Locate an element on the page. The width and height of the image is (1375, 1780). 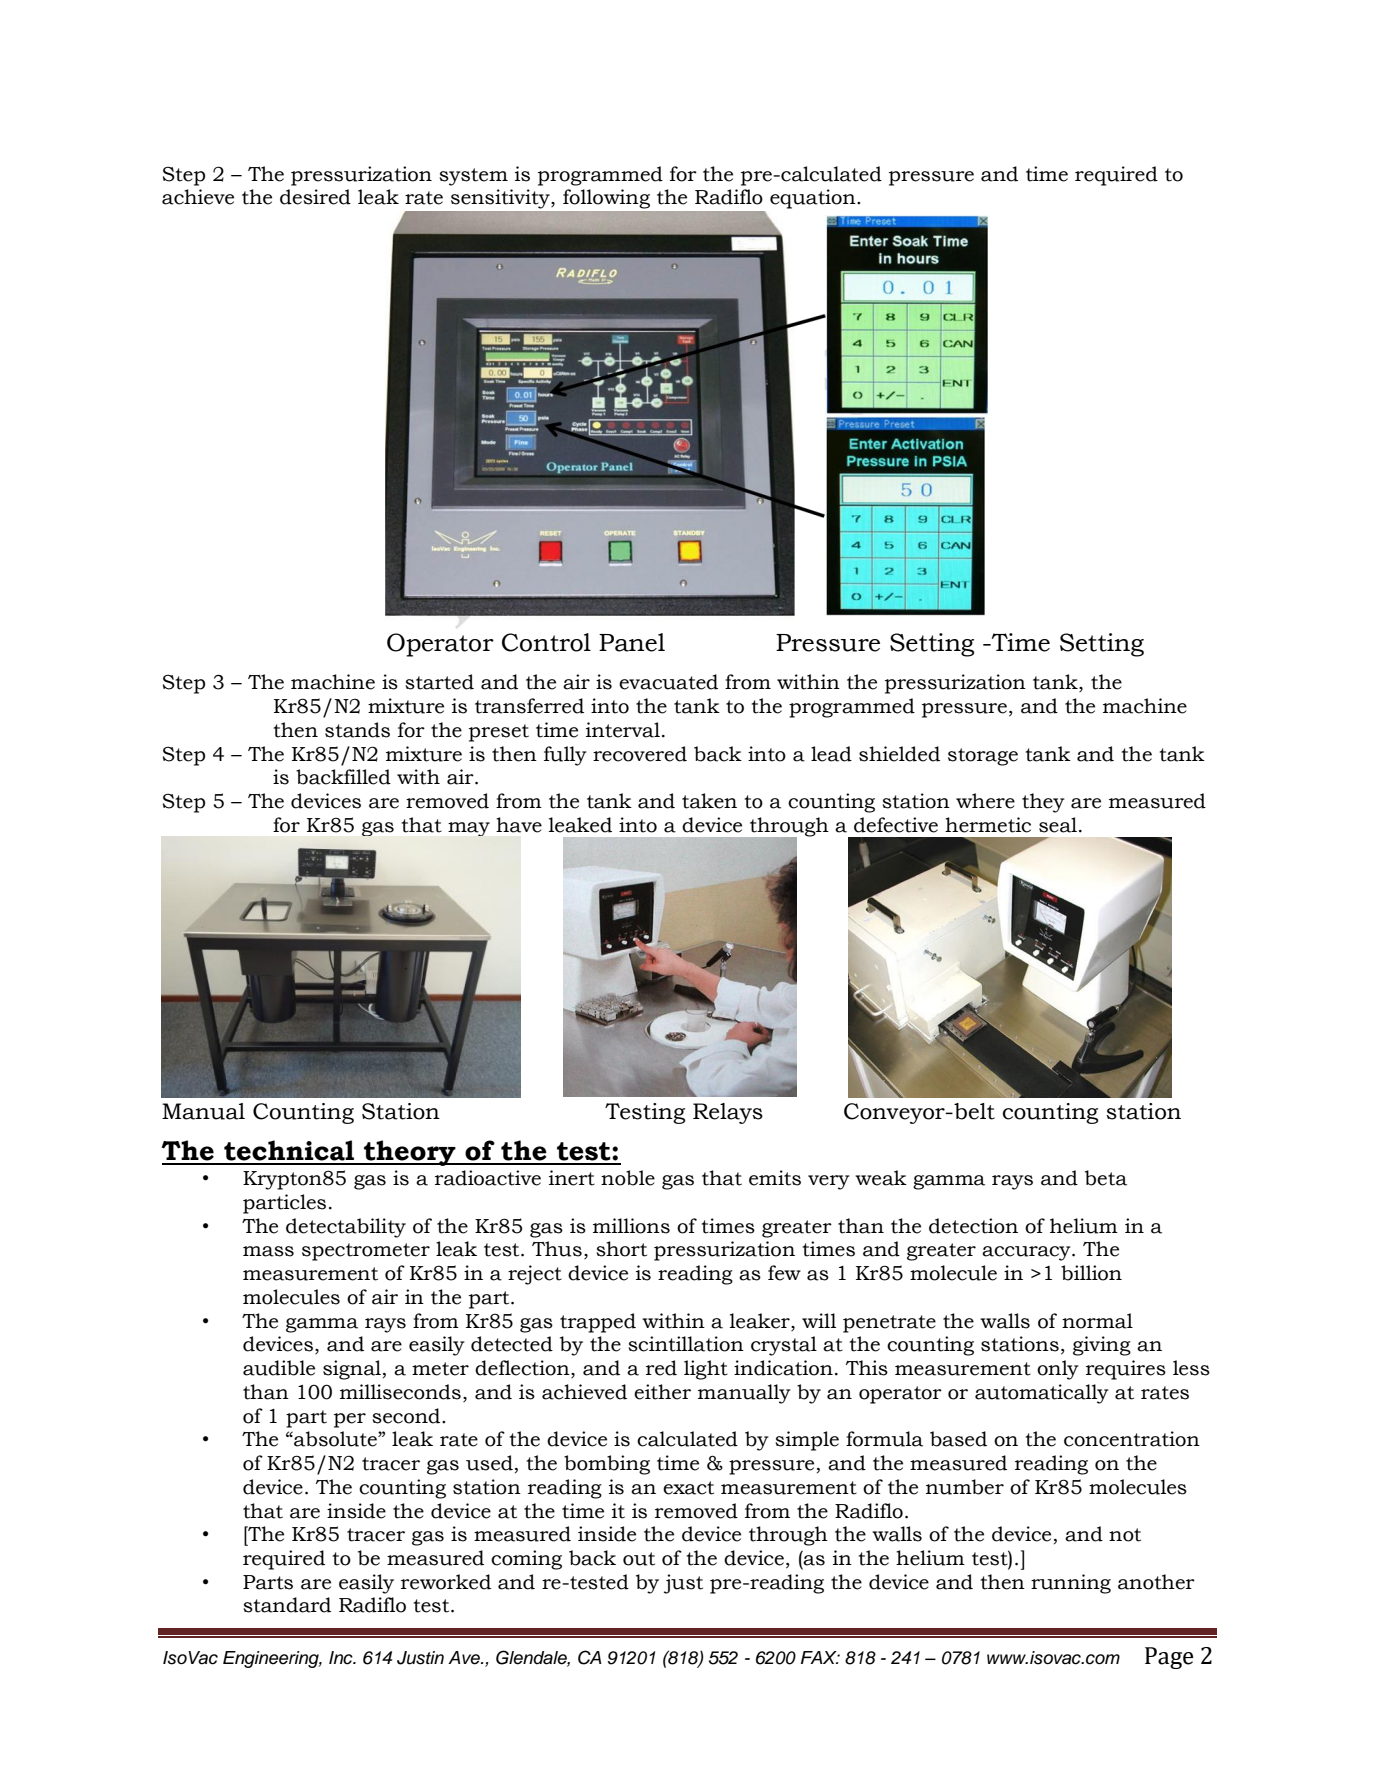
evacuated is located at coordinates (668, 682).
